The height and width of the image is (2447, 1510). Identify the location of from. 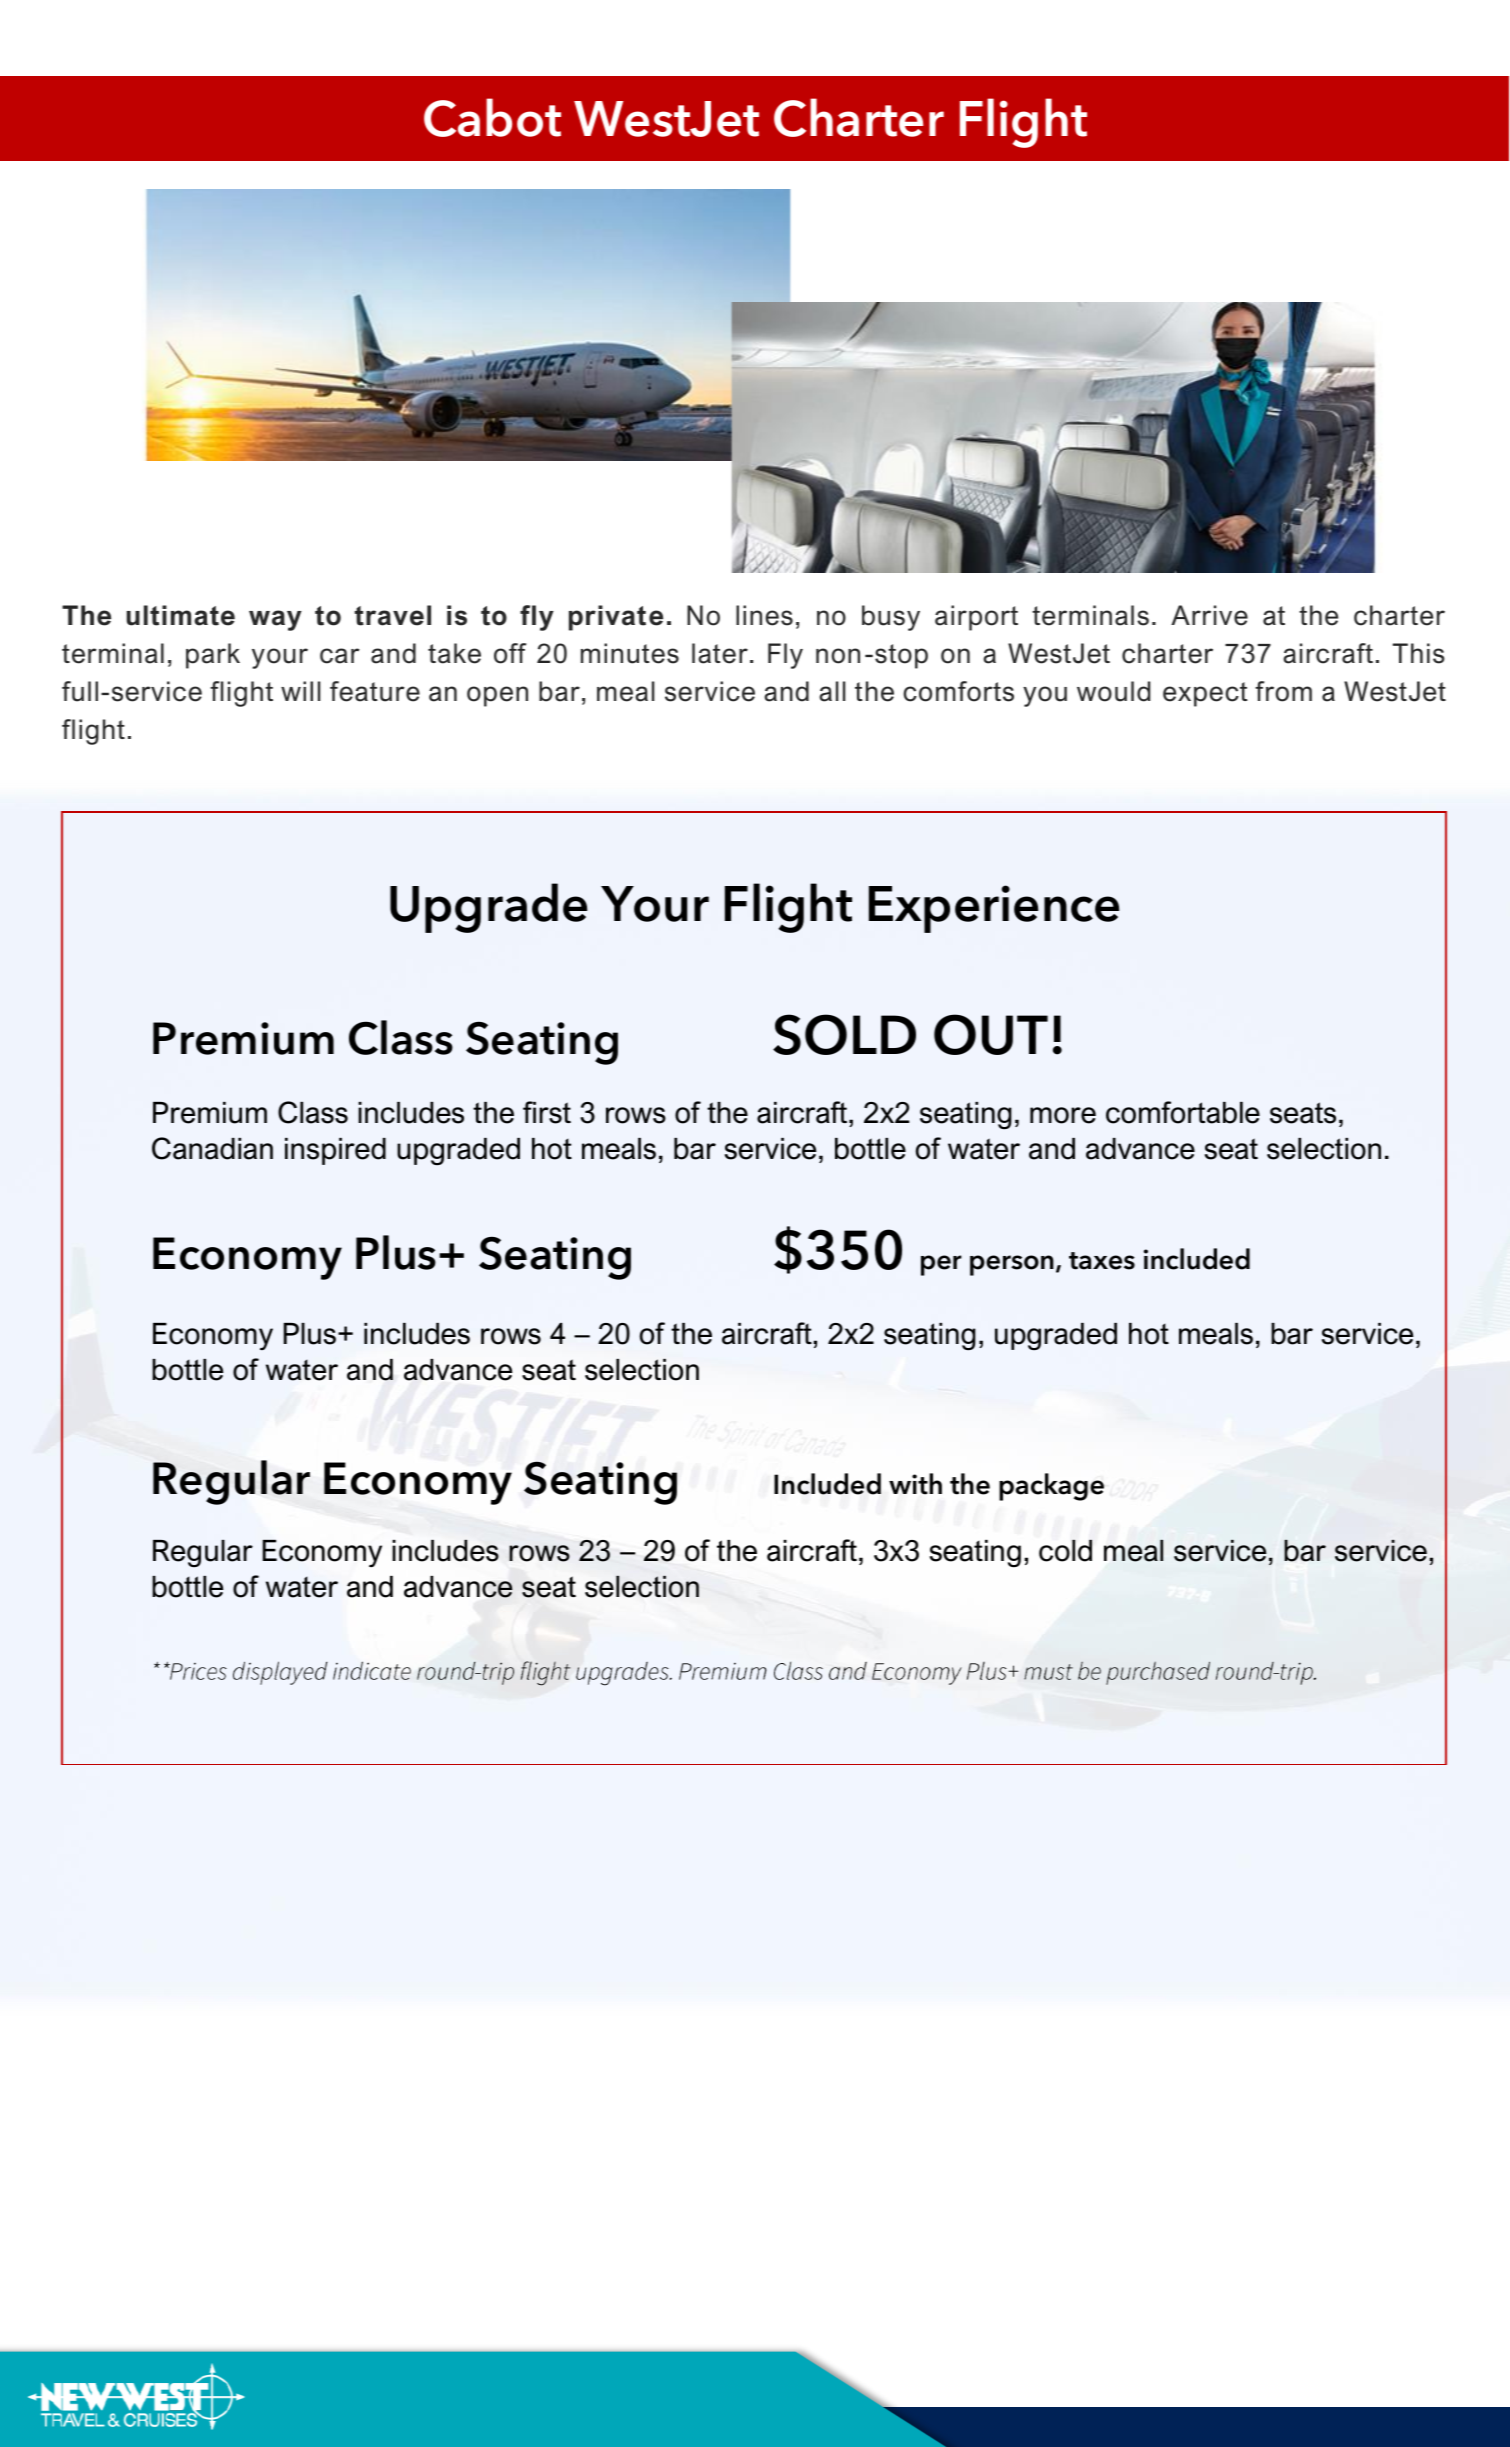
(1283, 691).
